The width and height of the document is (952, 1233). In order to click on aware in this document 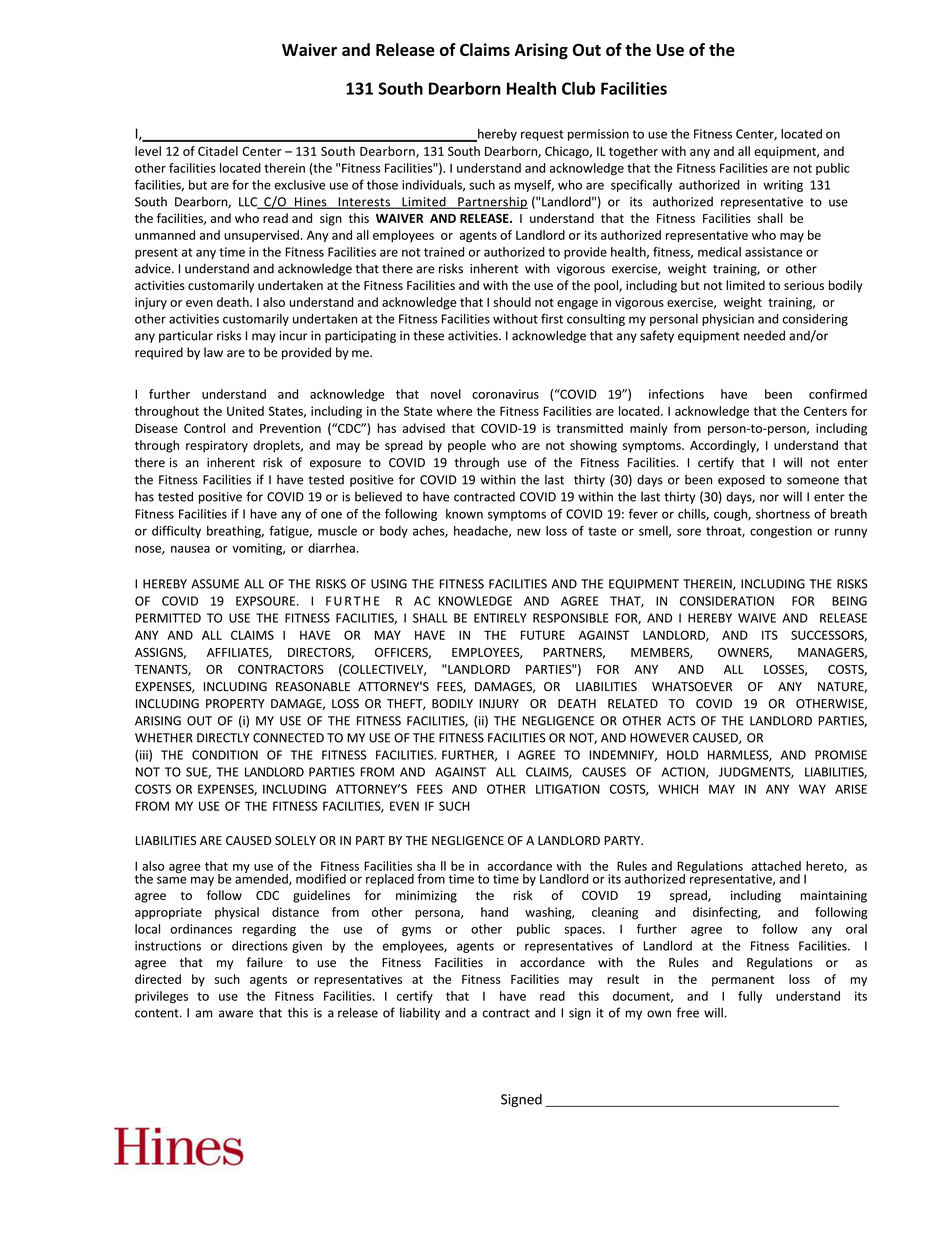, I will do `click(236, 1014)`.
